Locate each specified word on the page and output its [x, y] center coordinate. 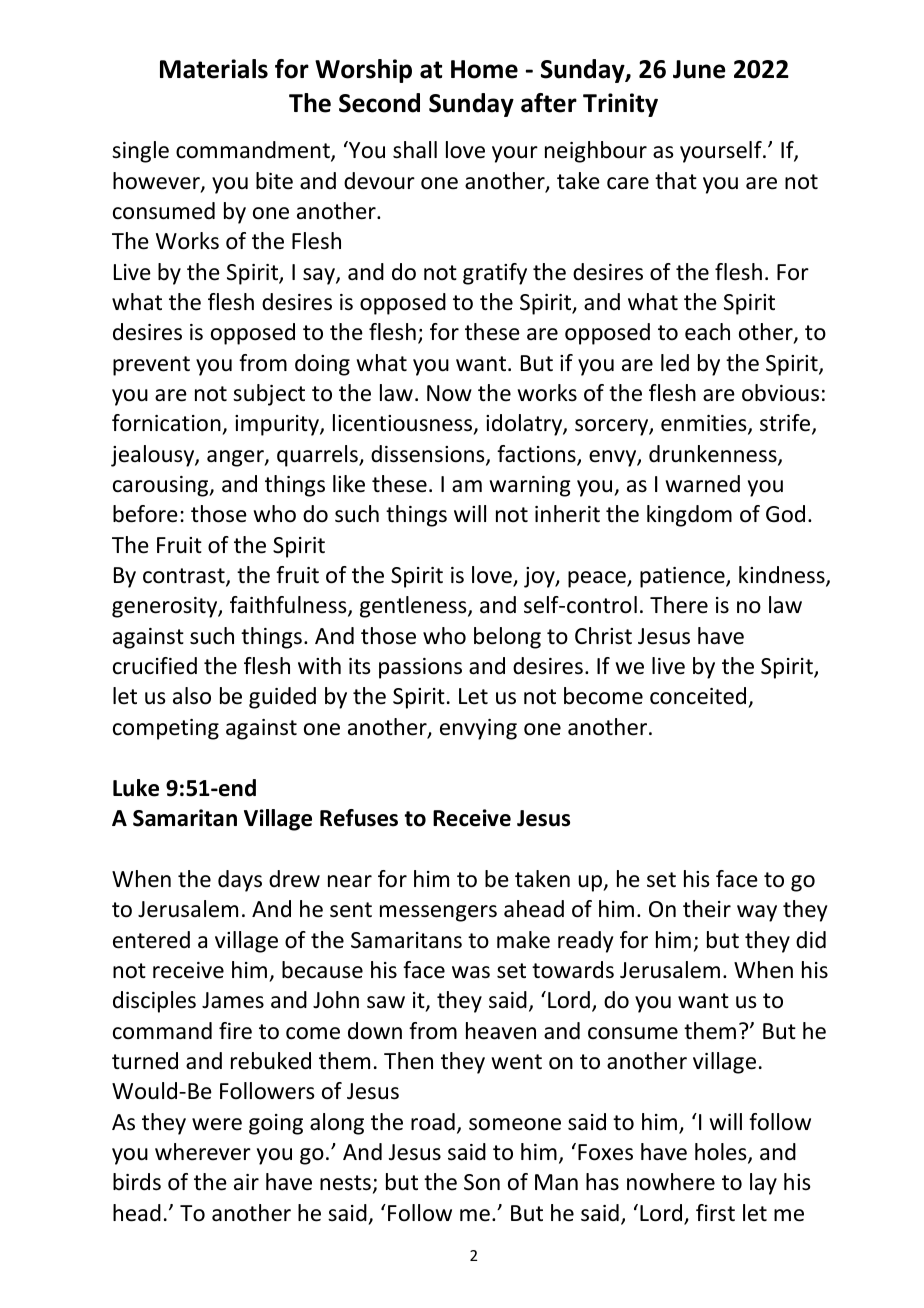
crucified [155, 666]
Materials [214, 69]
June [699, 69]
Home [484, 69]
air [246, 1182]
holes [722, 1153]
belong [507, 638]
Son [482, 1182]
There [679, 605]
